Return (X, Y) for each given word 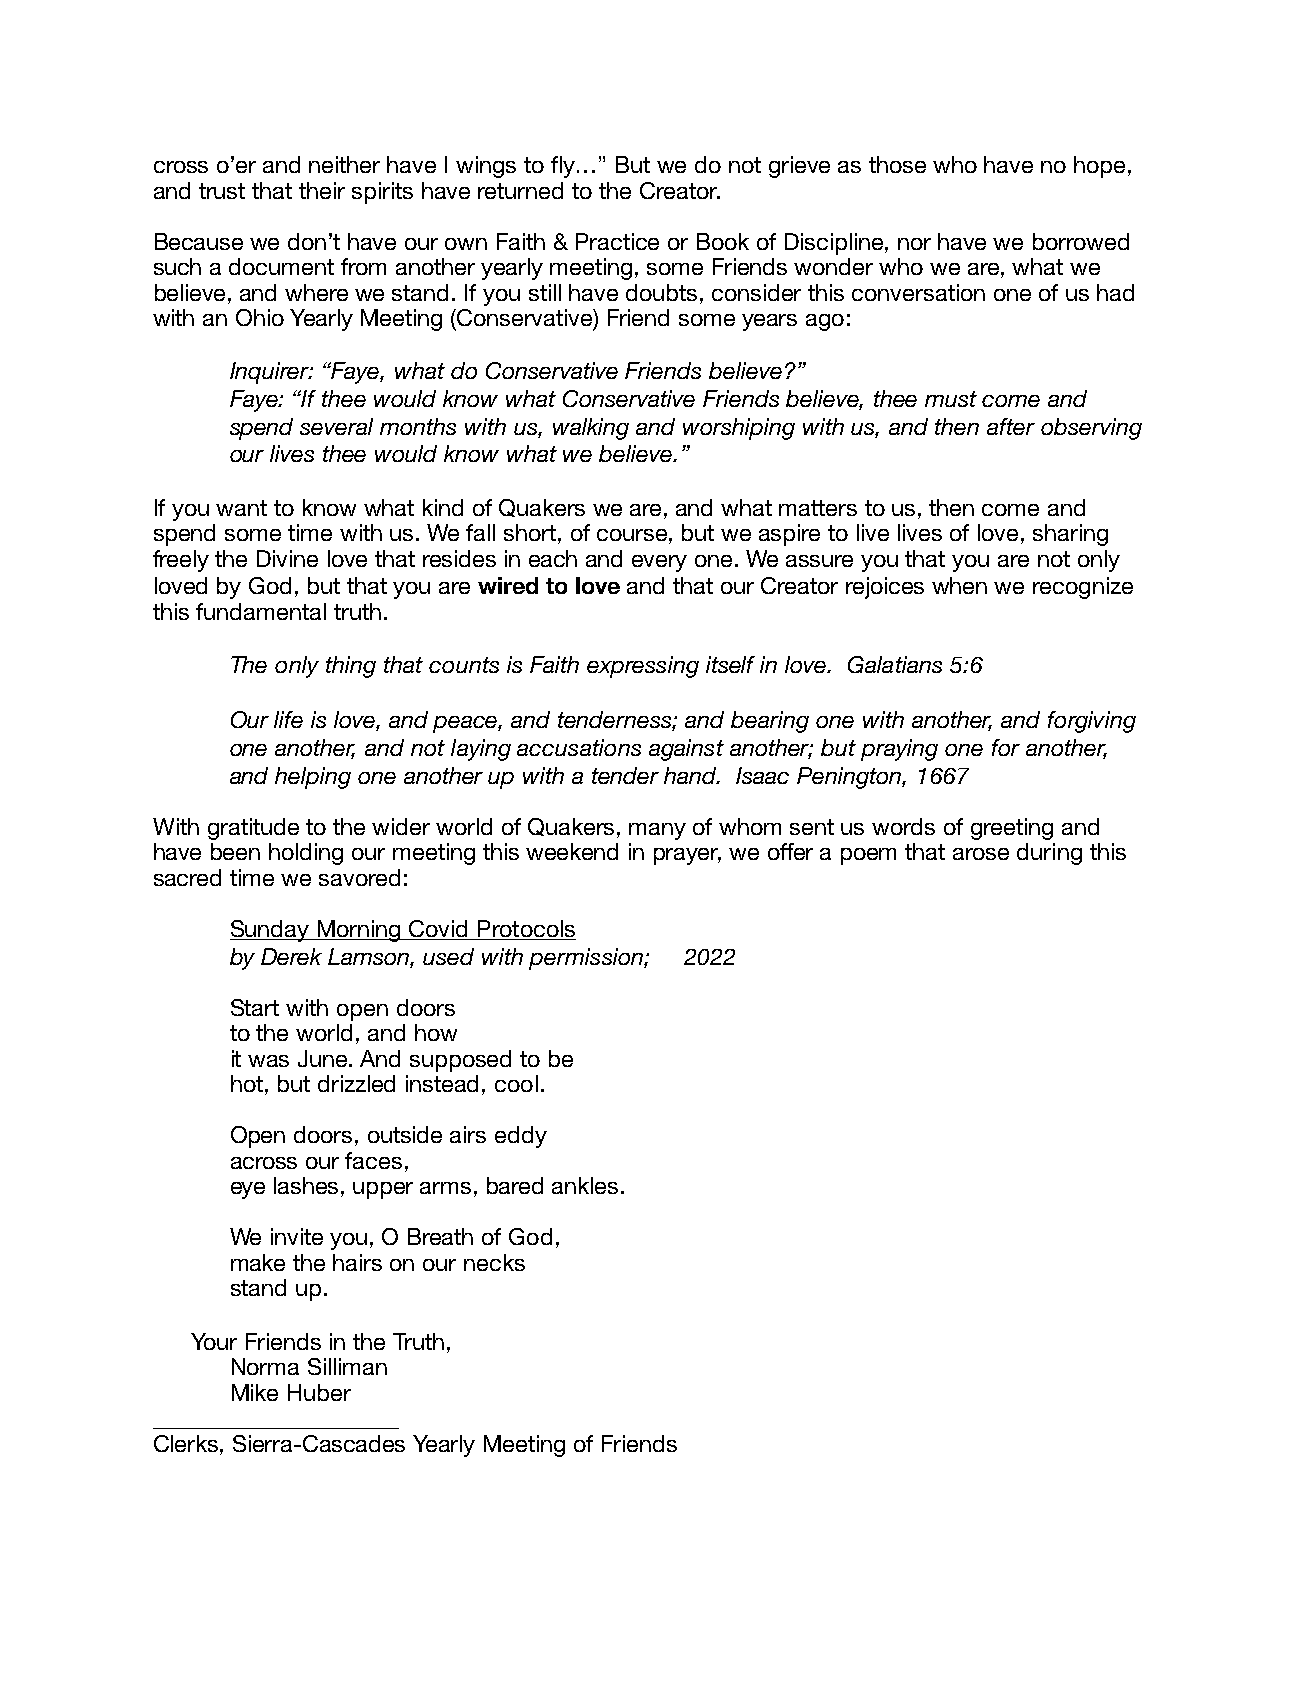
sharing (1070, 535)
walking (591, 429)
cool (516, 1083)
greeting (1012, 829)
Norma (265, 1366)
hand (692, 775)
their (322, 190)
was (268, 1061)
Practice (617, 241)
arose (981, 854)
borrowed (1081, 241)
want (241, 508)
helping (313, 778)
